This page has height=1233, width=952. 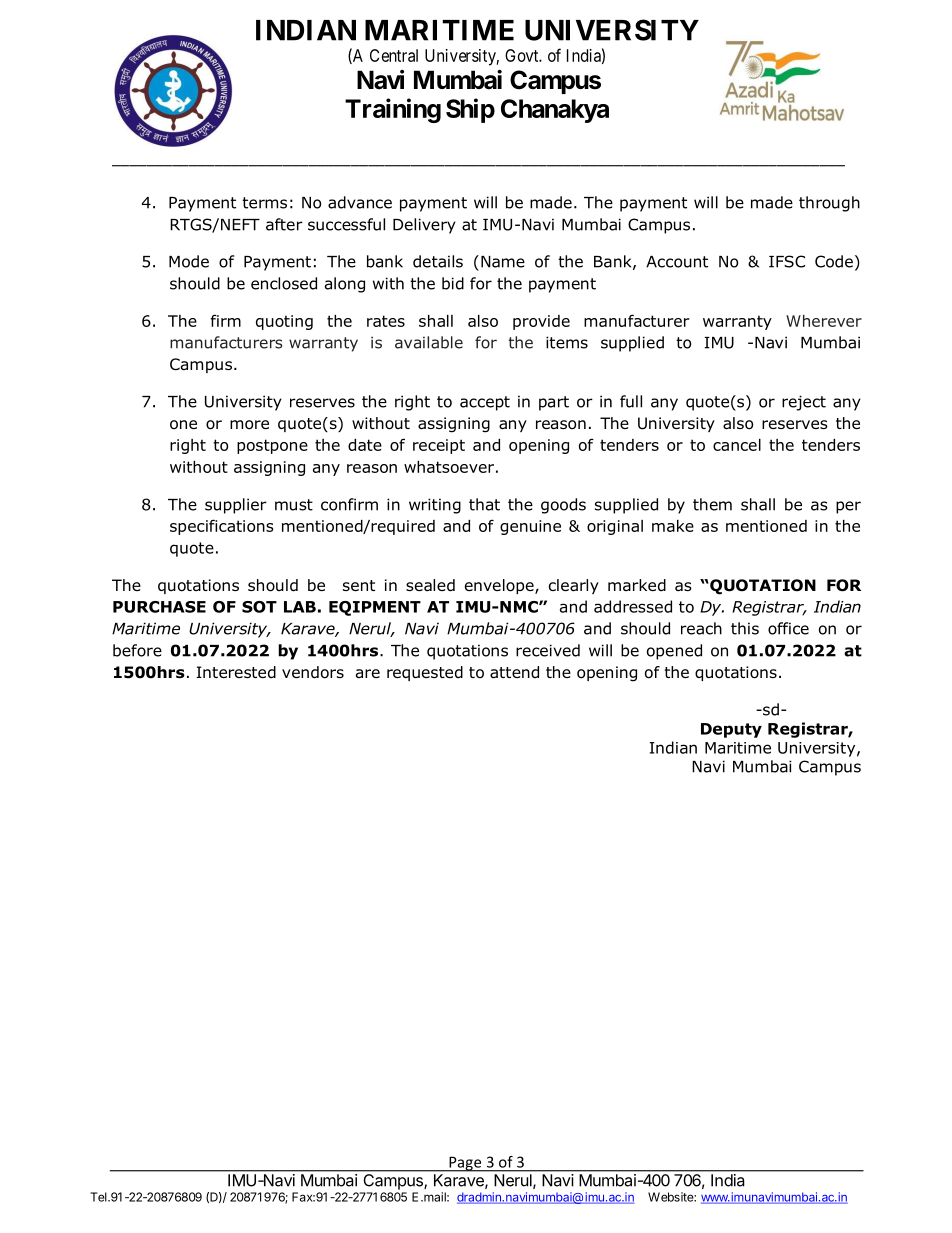 I want to click on opened, so click(x=674, y=652).
